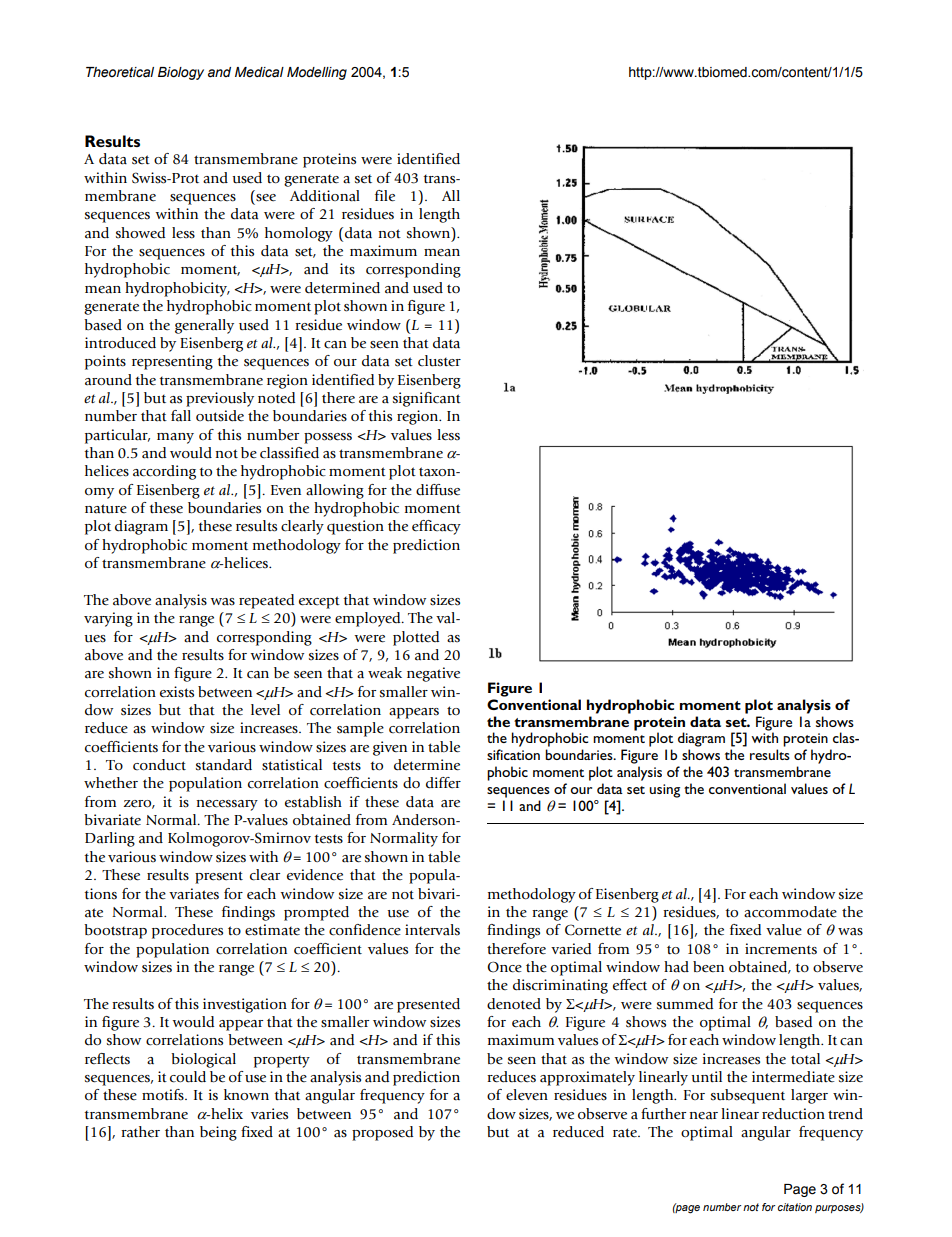 This image has width=952, height=1237. What do you see at coordinates (317, 73) in the image?
I see `Modelling` at bounding box center [317, 73].
